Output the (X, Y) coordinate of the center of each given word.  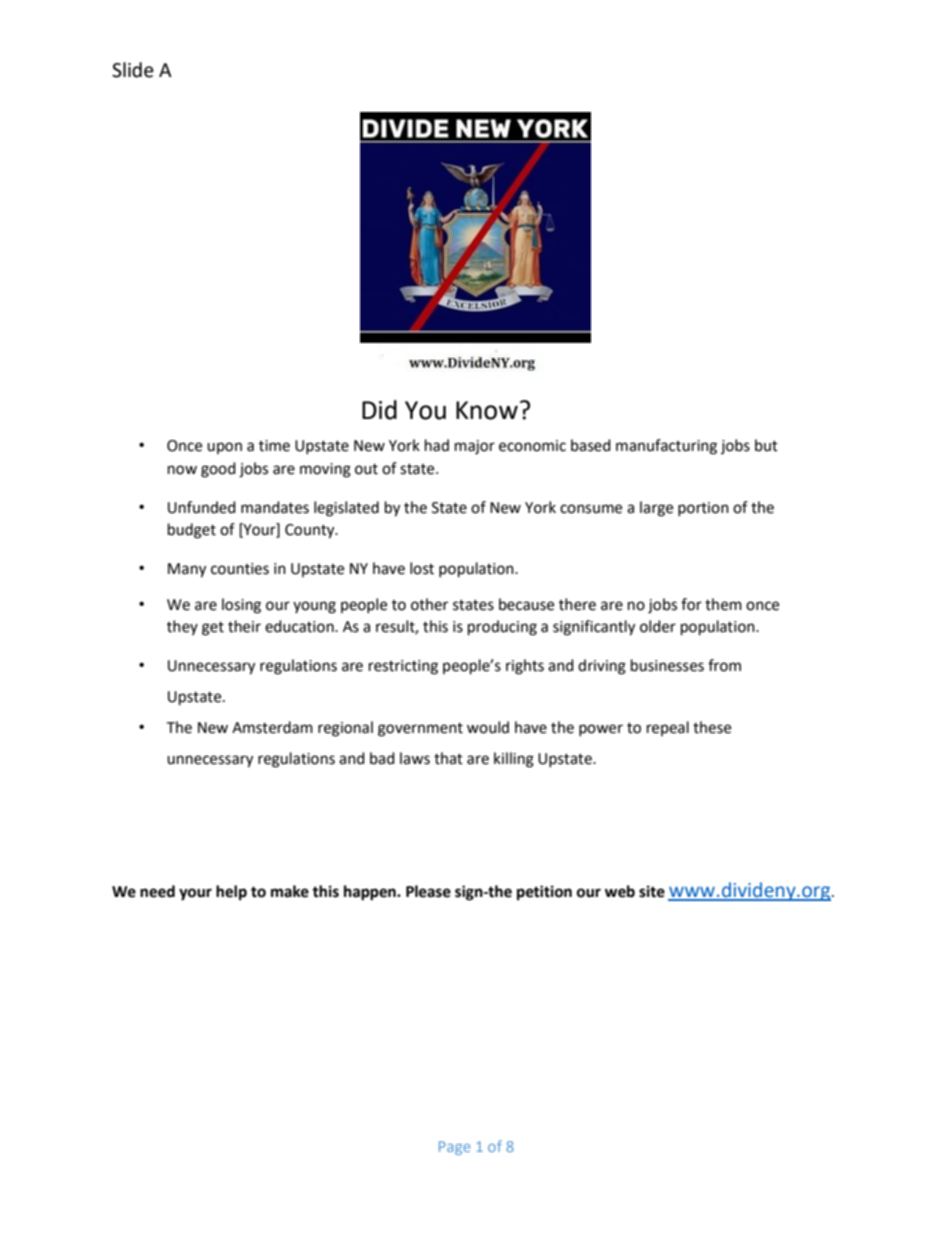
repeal (668, 728)
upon (224, 448)
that (448, 758)
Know (487, 410)
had (437, 445)
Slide (133, 70)
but (766, 445)
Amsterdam (272, 727)
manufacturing (666, 447)
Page (454, 1148)
